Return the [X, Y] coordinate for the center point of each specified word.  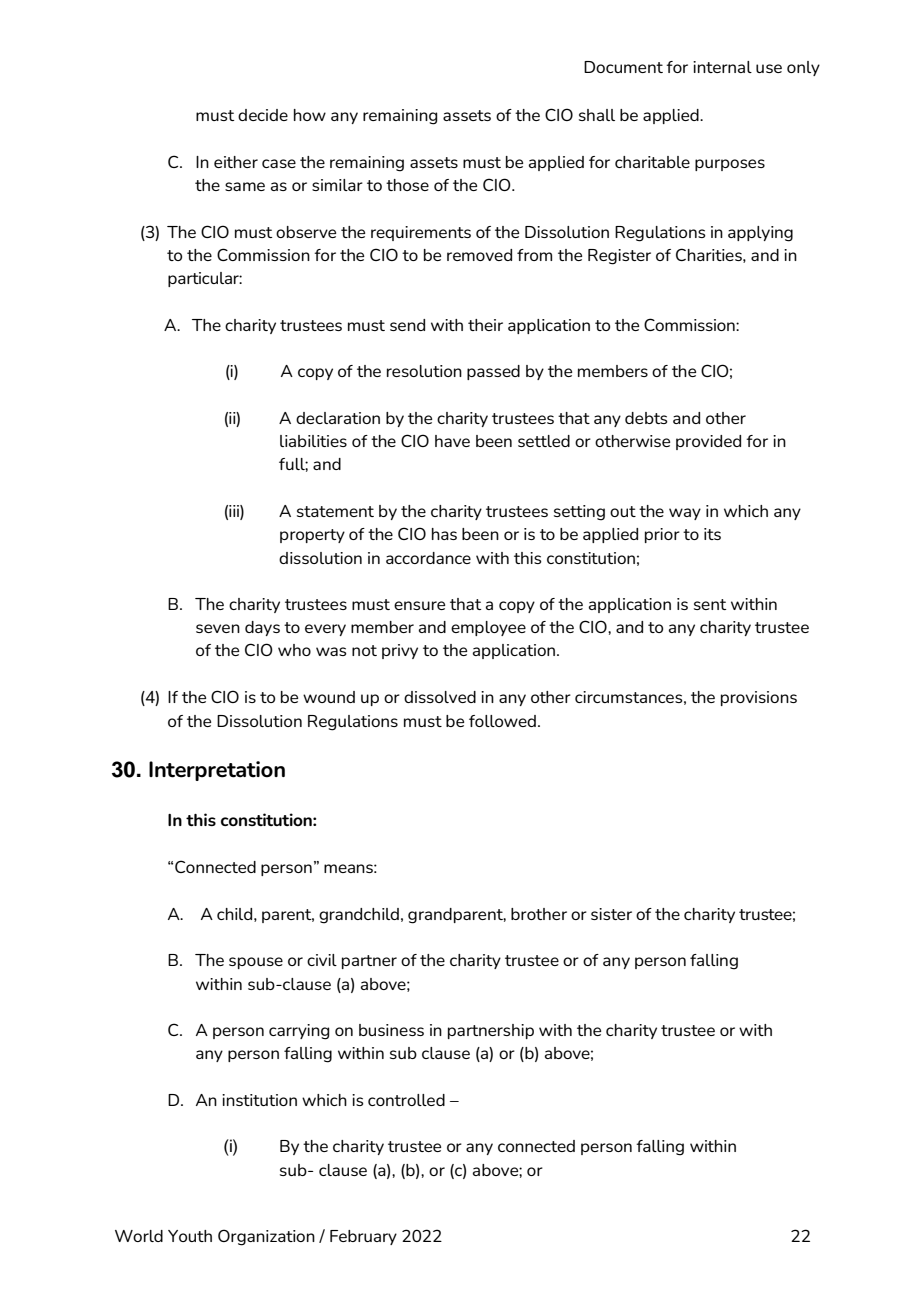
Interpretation [217, 771]
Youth [190, 1236]
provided [708, 442]
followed [502, 721]
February [363, 1237]
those [407, 185]
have [452, 441]
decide [263, 115]
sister [611, 914]
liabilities [313, 441]
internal [722, 67]
